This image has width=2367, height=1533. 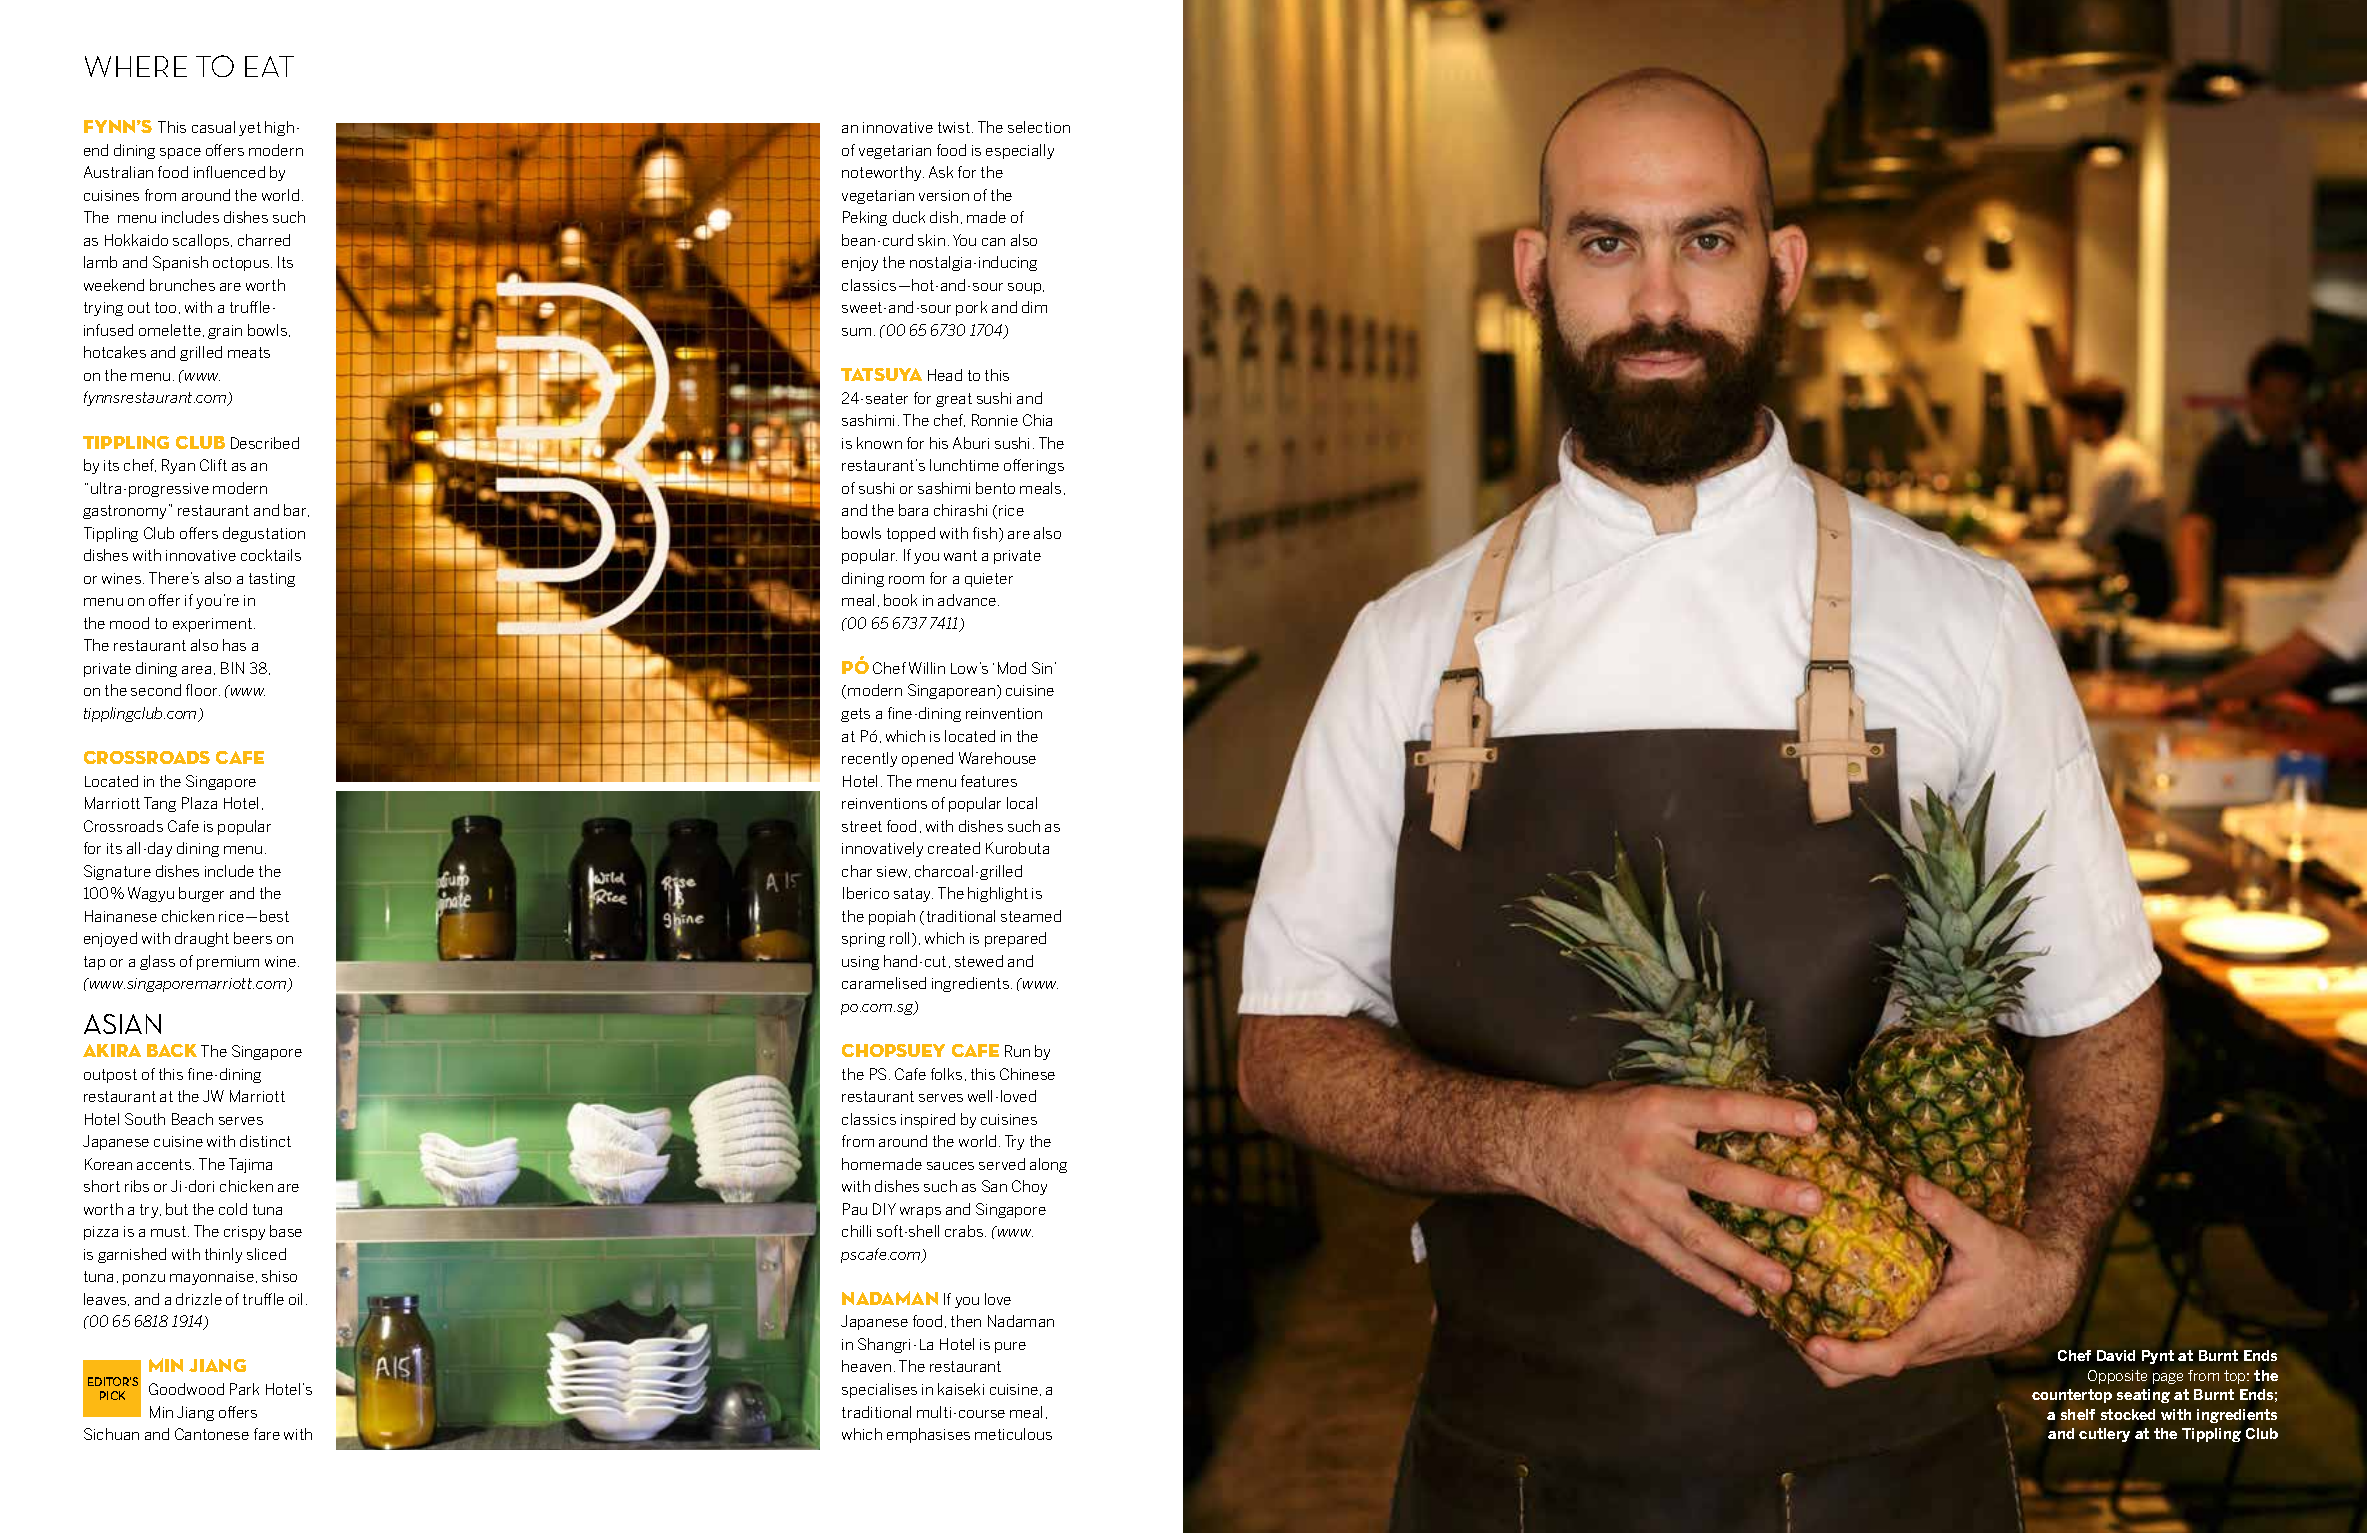 What do you see at coordinates (1039, 127) in the image?
I see `selection` at bounding box center [1039, 127].
